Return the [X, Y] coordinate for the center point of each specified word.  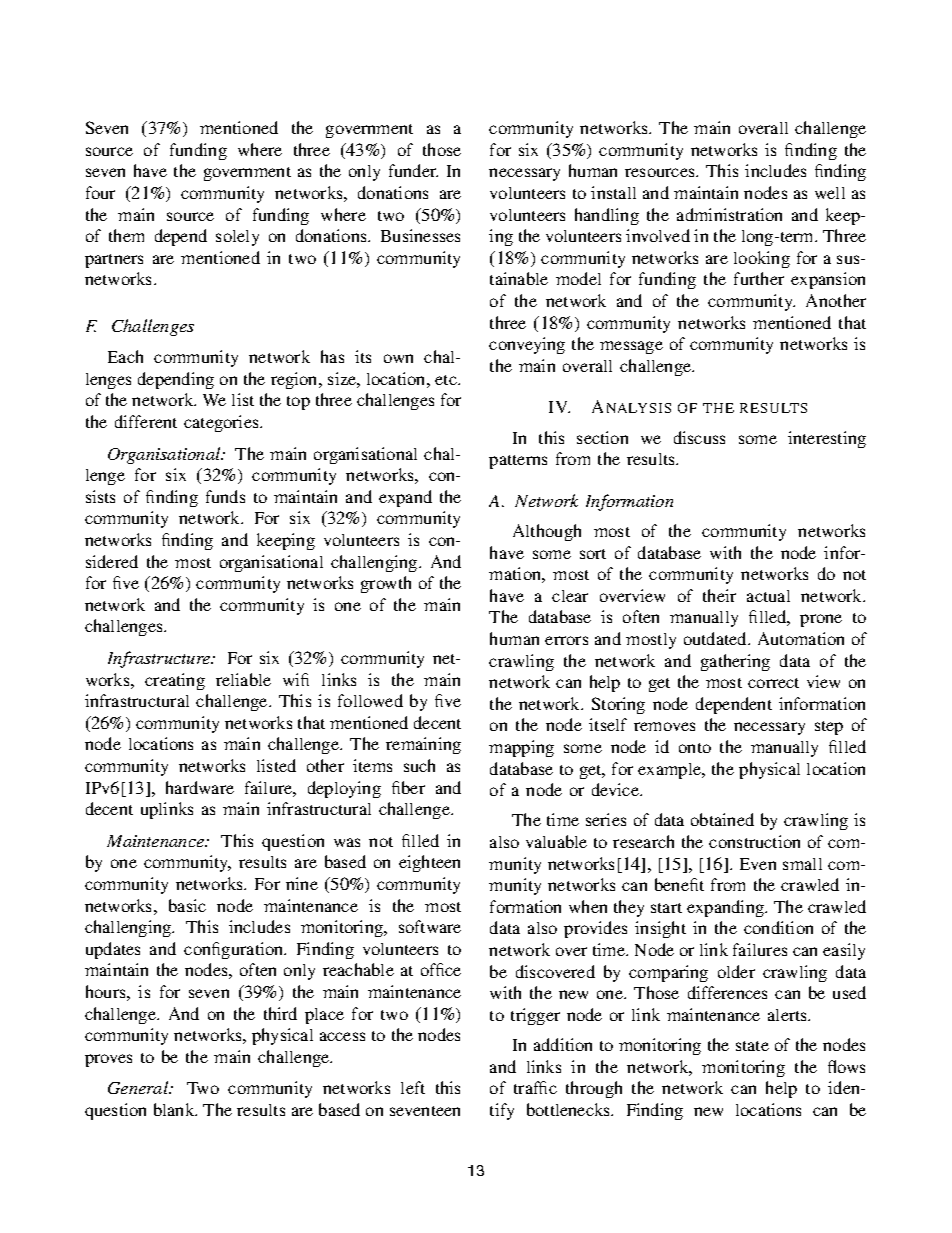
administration [729, 214]
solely [237, 238]
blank [175, 1109]
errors [566, 640]
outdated [716, 638]
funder [413, 170]
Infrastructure [160, 659]
